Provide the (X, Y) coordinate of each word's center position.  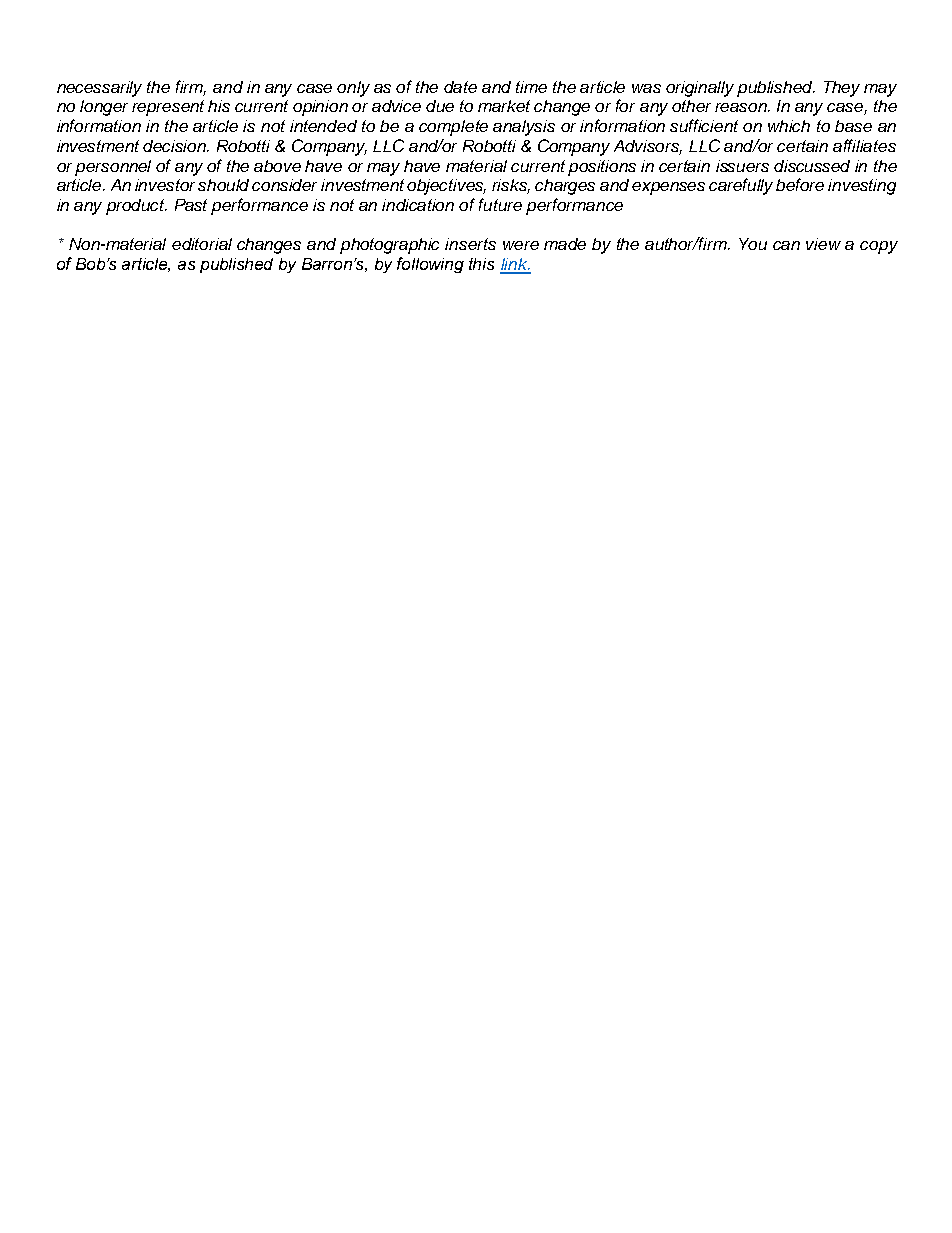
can (786, 245)
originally (700, 89)
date (460, 87)
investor (165, 185)
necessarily (99, 89)
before (800, 184)
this (481, 264)
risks (511, 186)
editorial (202, 244)
